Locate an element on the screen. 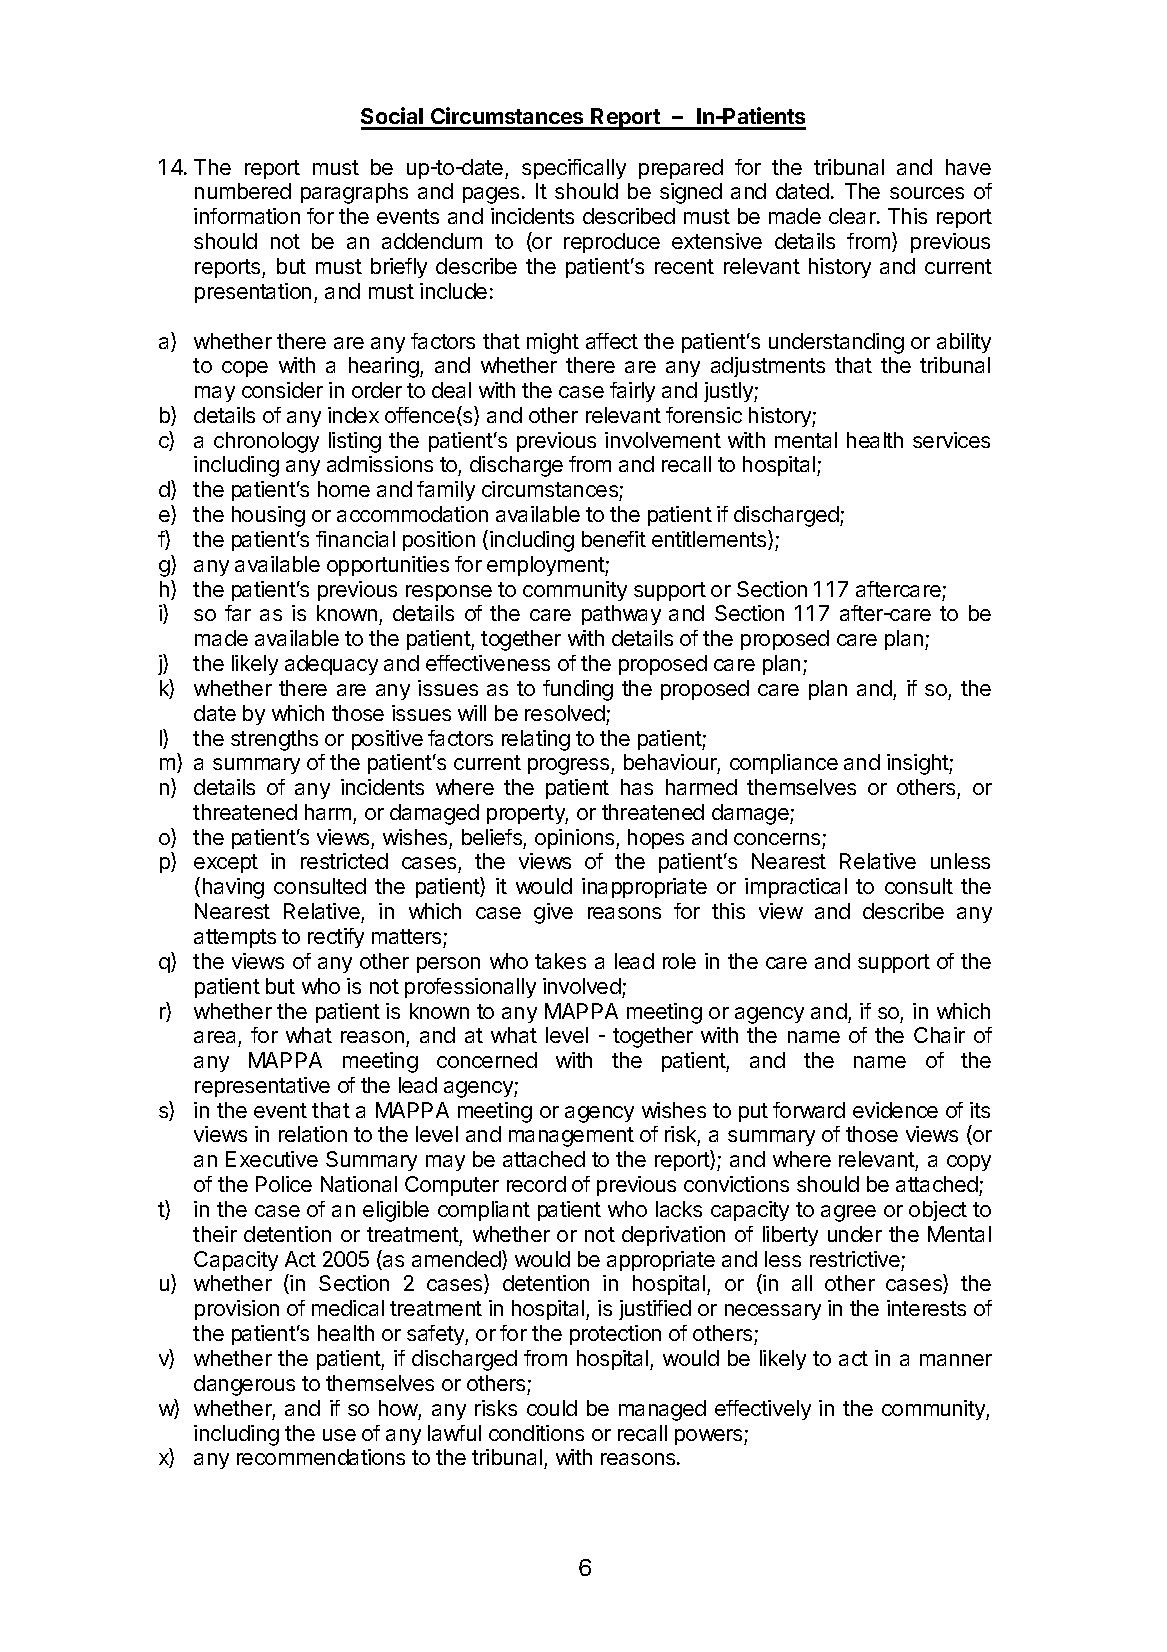 The width and height of the screenshot is (1167, 1652). paragraphs is located at coordinates (354, 193).
